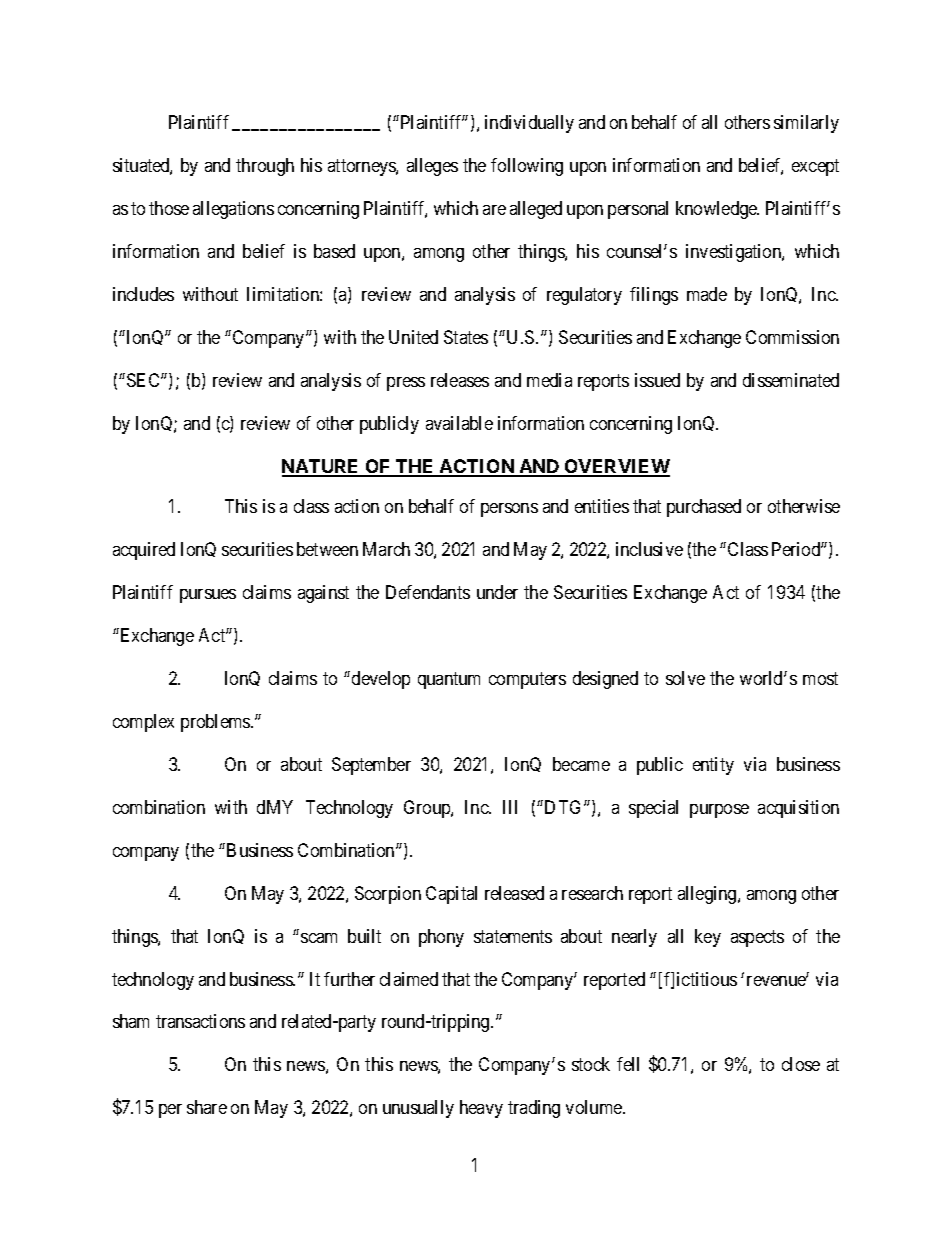 This screenshot has height=1233, width=952. What do you see at coordinates (143, 294) in the screenshot?
I see `includes` at bounding box center [143, 294].
